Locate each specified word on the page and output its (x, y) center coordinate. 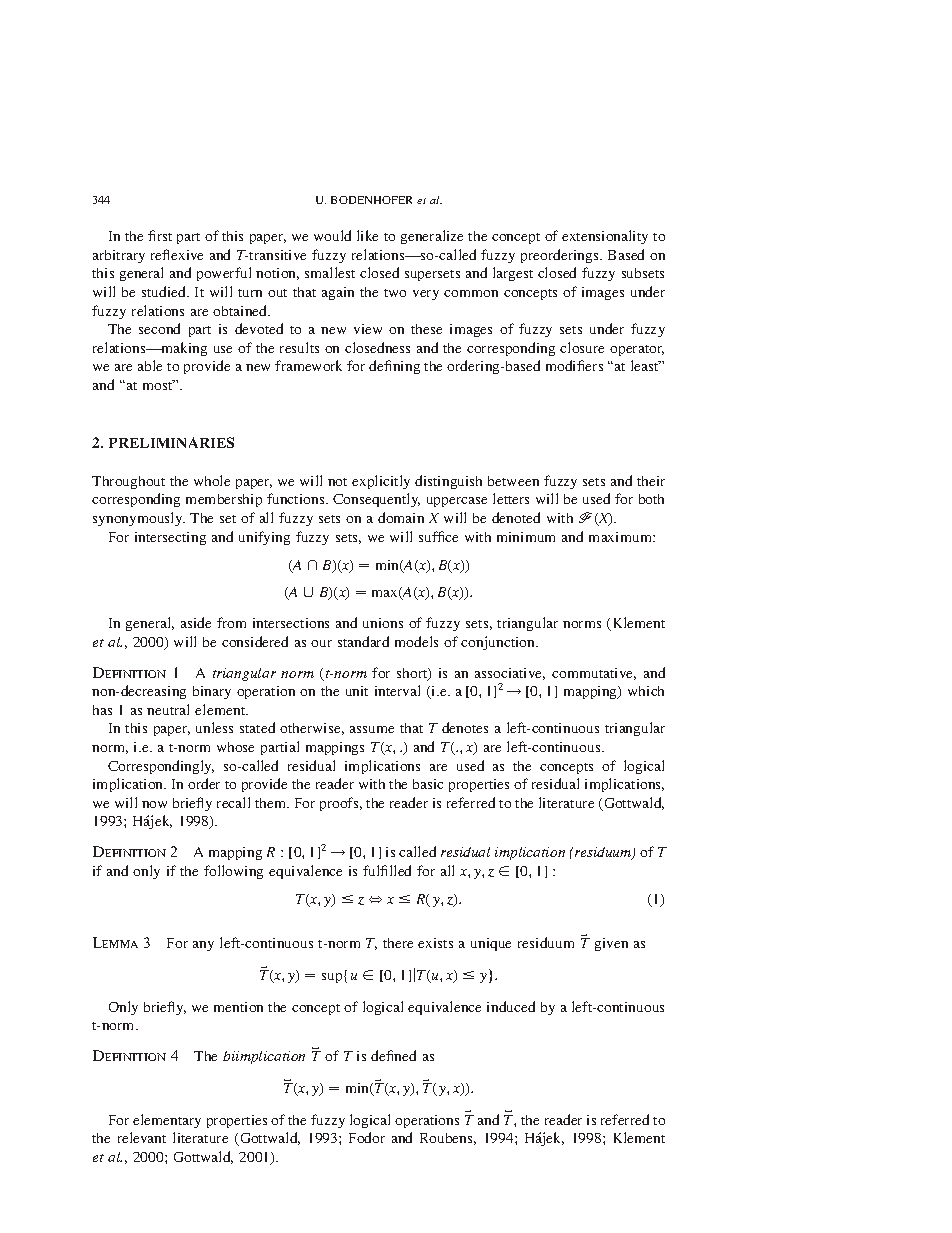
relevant (142, 1137)
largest (513, 274)
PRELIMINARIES (171, 442)
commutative (594, 674)
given (611, 944)
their (651, 481)
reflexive (177, 254)
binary (212, 692)
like (367, 235)
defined (393, 1055)
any (203, 946)
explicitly (381, 482)
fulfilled (387, 870)
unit (357, 691)
